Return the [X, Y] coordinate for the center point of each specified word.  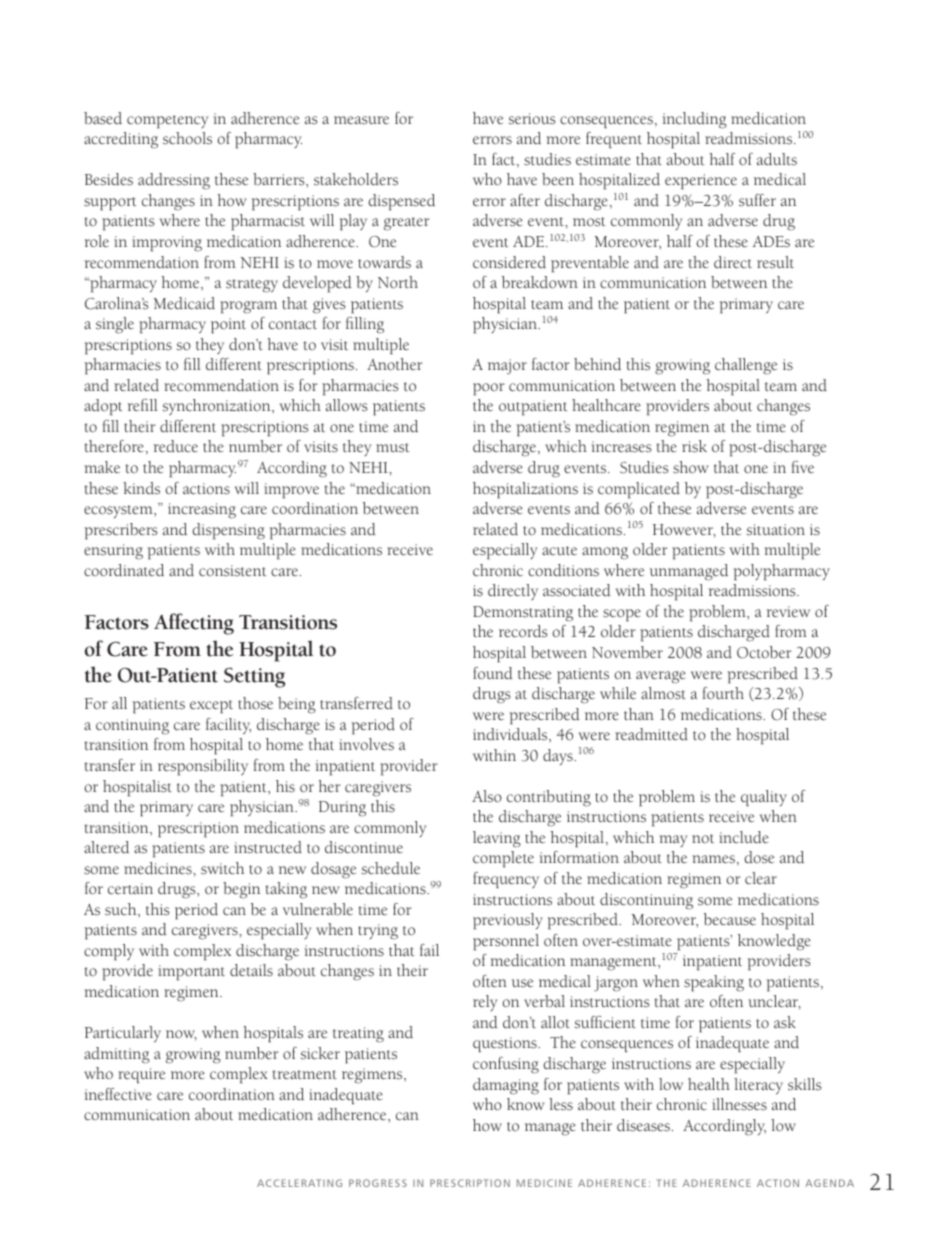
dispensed [401, 202]
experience [701, 182]
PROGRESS [378, 1183]
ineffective [118, 1094]
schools [187, 138]
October [764, 652]
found [493, 673]
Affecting [194, 624]
